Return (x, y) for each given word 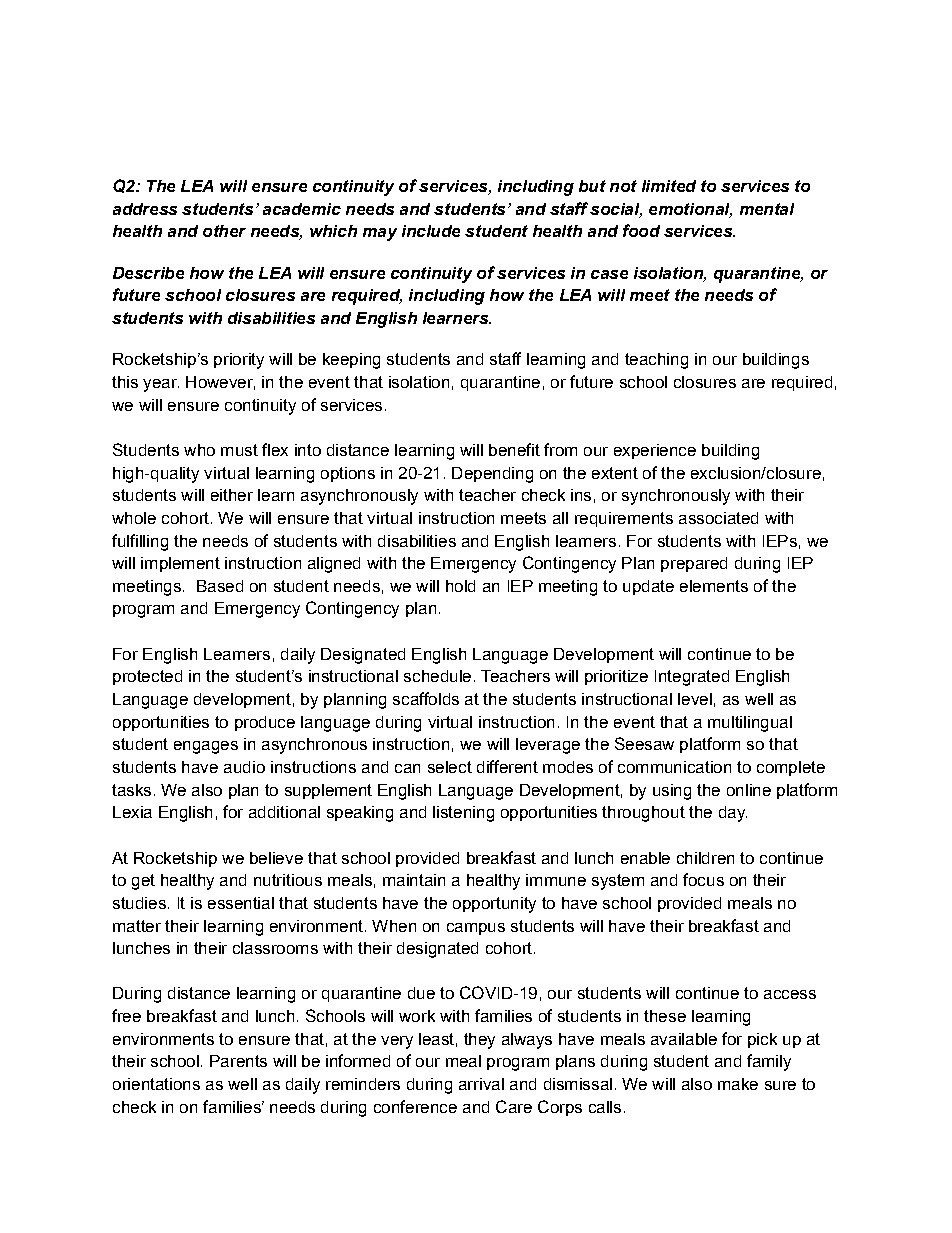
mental (767, 209)
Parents (238, 1061)
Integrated (692, 678)
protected (147, 677)
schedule (437, 676)
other (224, 231)
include (431, 231)
